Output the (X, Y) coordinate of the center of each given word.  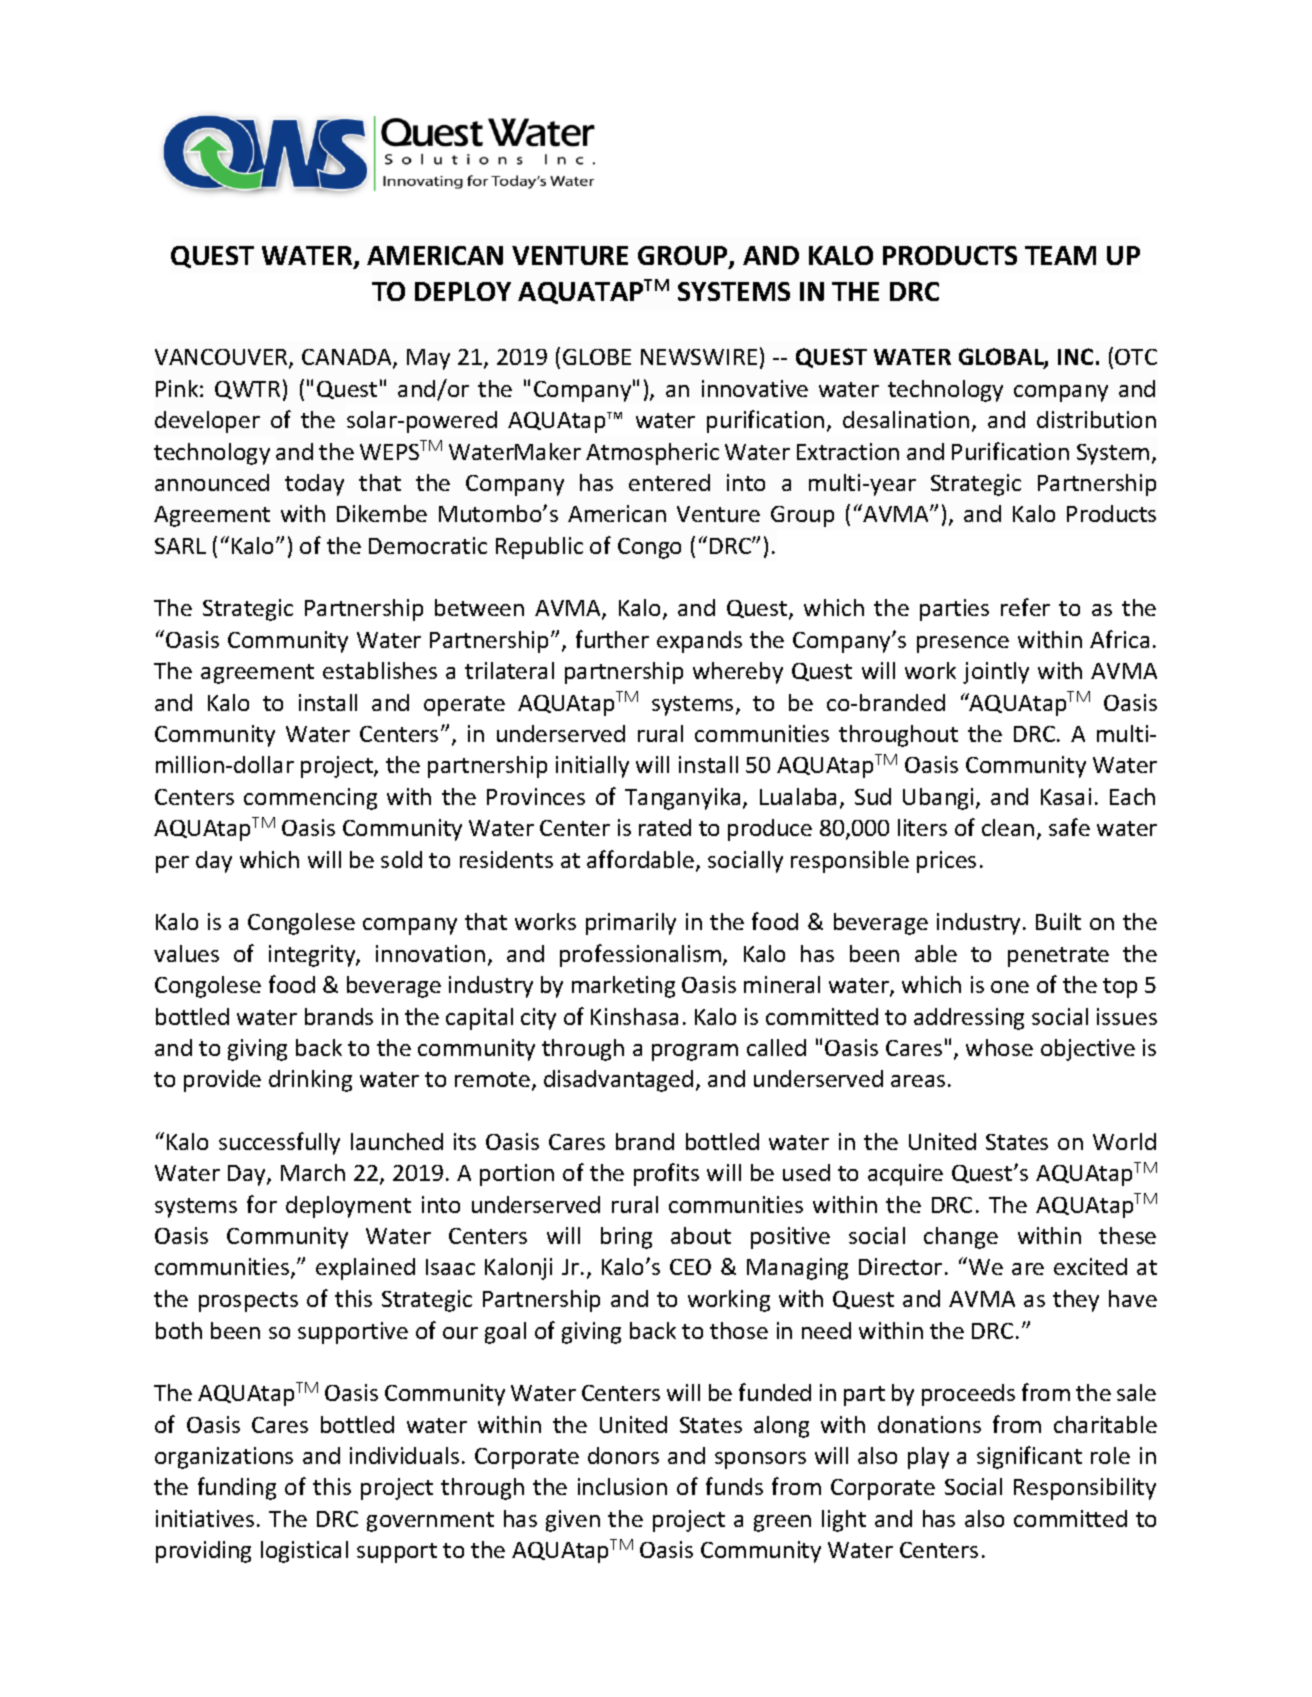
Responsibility (1085, 1489)
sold (401, 859)
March (313, 1172)
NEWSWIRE (699, 357)
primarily (631, 924)
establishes (380, 670)
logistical (304, 1552)
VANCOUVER (222, 358)
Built (1058, 921)
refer (1025, 607)
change (961, 1238)
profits (666, 1174)
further (612, 639)
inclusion (622, 1486)
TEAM (1060, 255)
